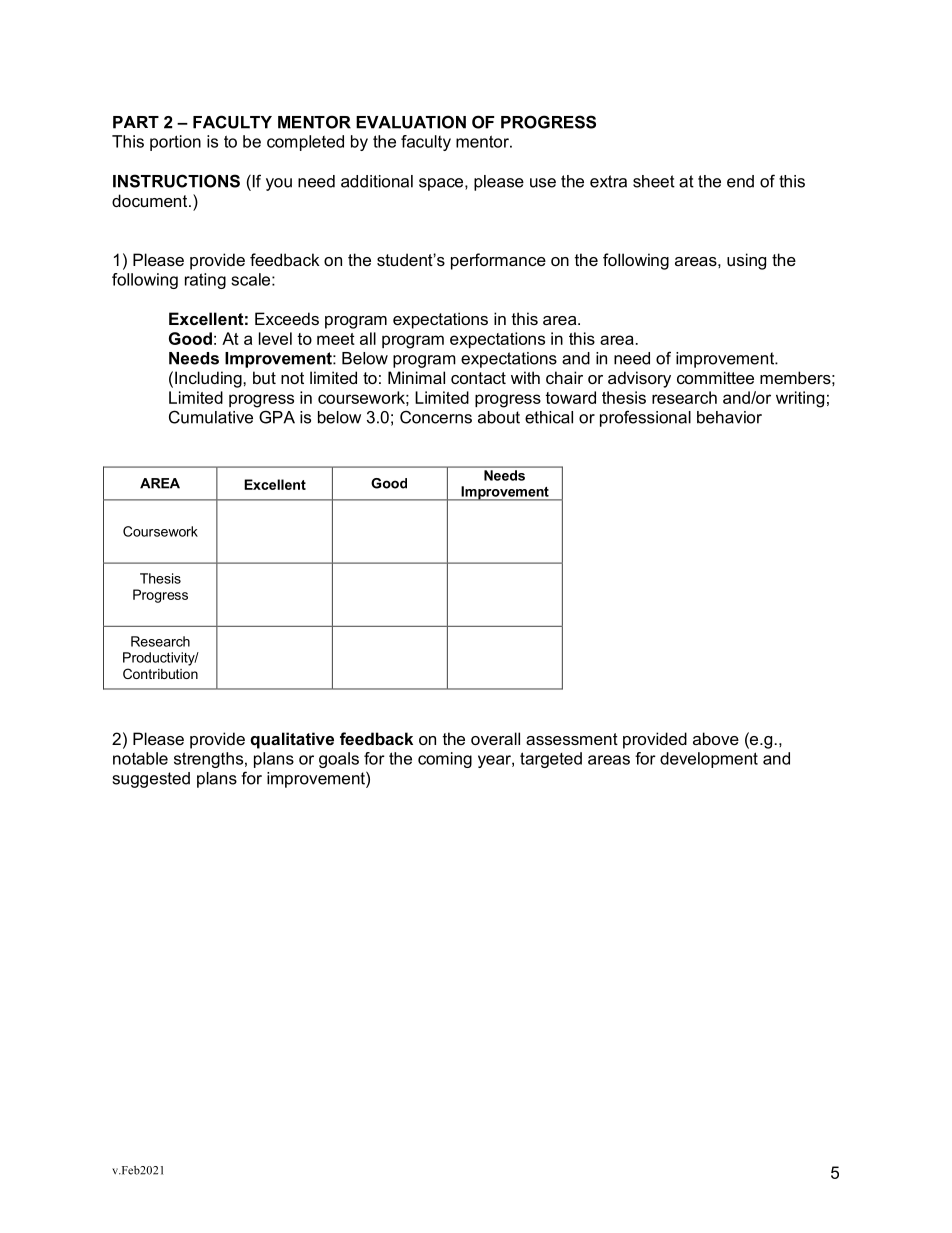 Image resolution: width=952 pixels, height=1233 pixels. I want to click on portion, so click(175, 143).
